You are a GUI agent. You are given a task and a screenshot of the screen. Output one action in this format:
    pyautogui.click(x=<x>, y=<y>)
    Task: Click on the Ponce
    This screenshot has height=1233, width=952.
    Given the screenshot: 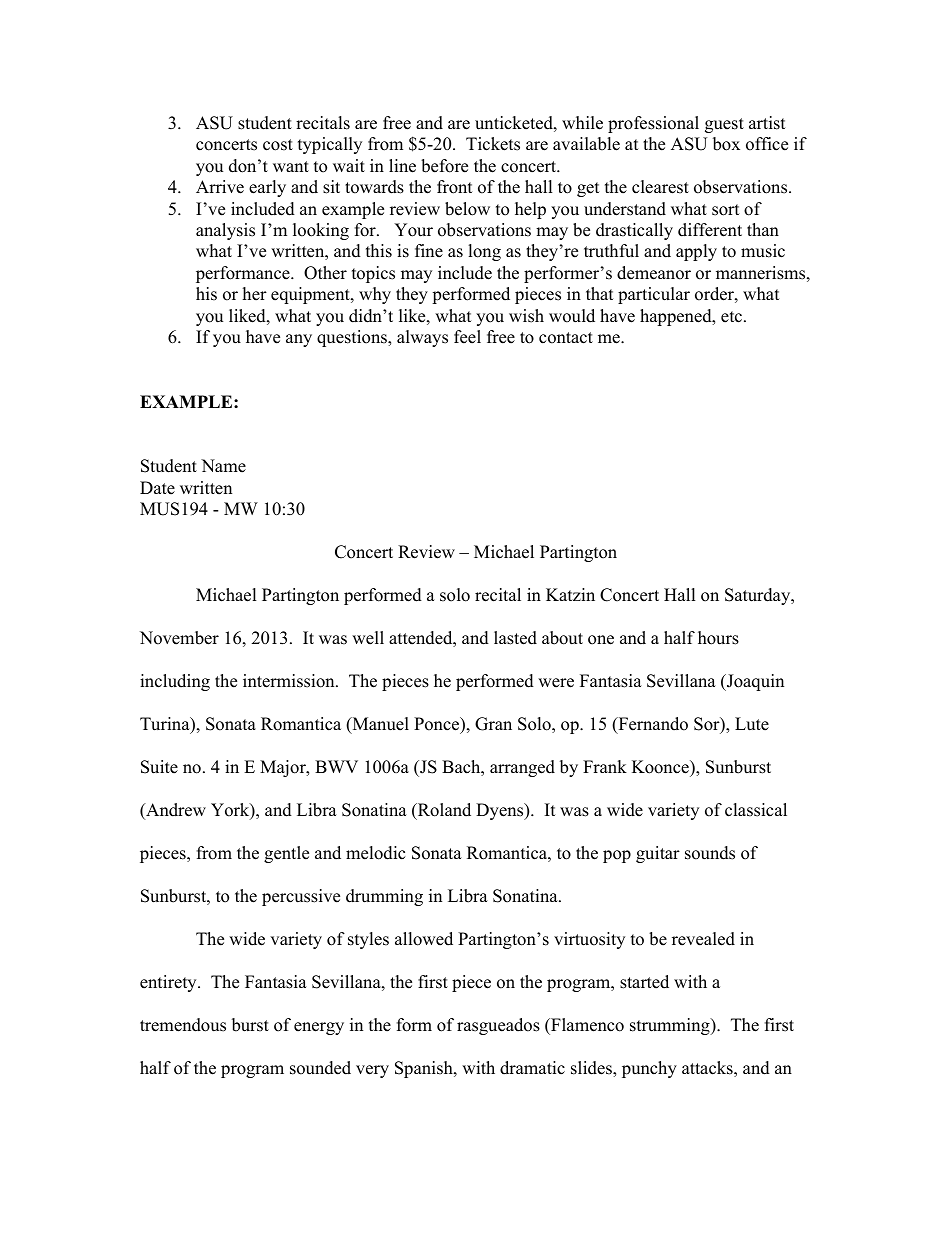 What is the action you would take?
    pyautogui.click(x=438, y=725)
